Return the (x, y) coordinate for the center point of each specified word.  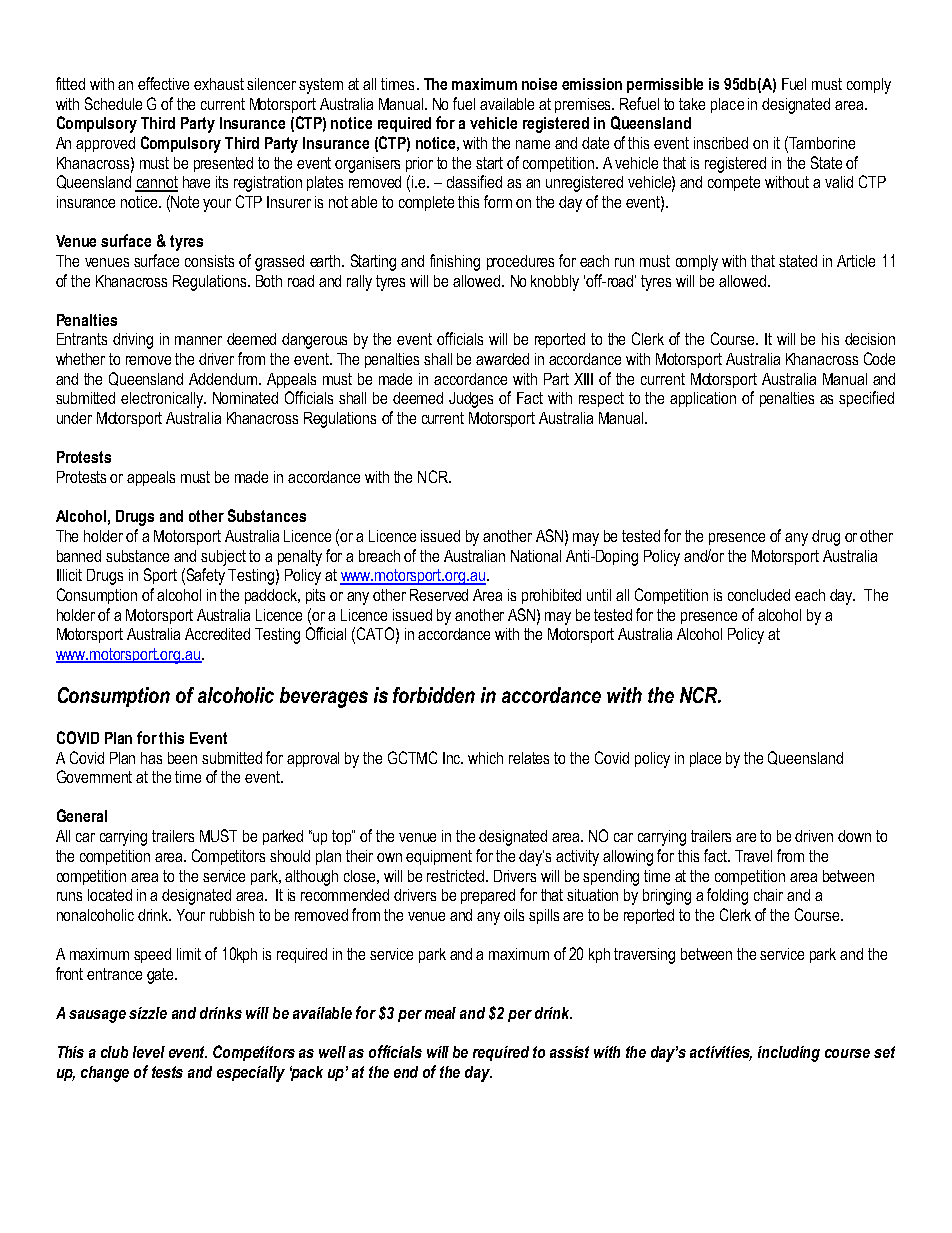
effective (163, 83)
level (149, 1052)
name (533, 144)
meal (440, 1013)
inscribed (721, 143)
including (789, 1054)
